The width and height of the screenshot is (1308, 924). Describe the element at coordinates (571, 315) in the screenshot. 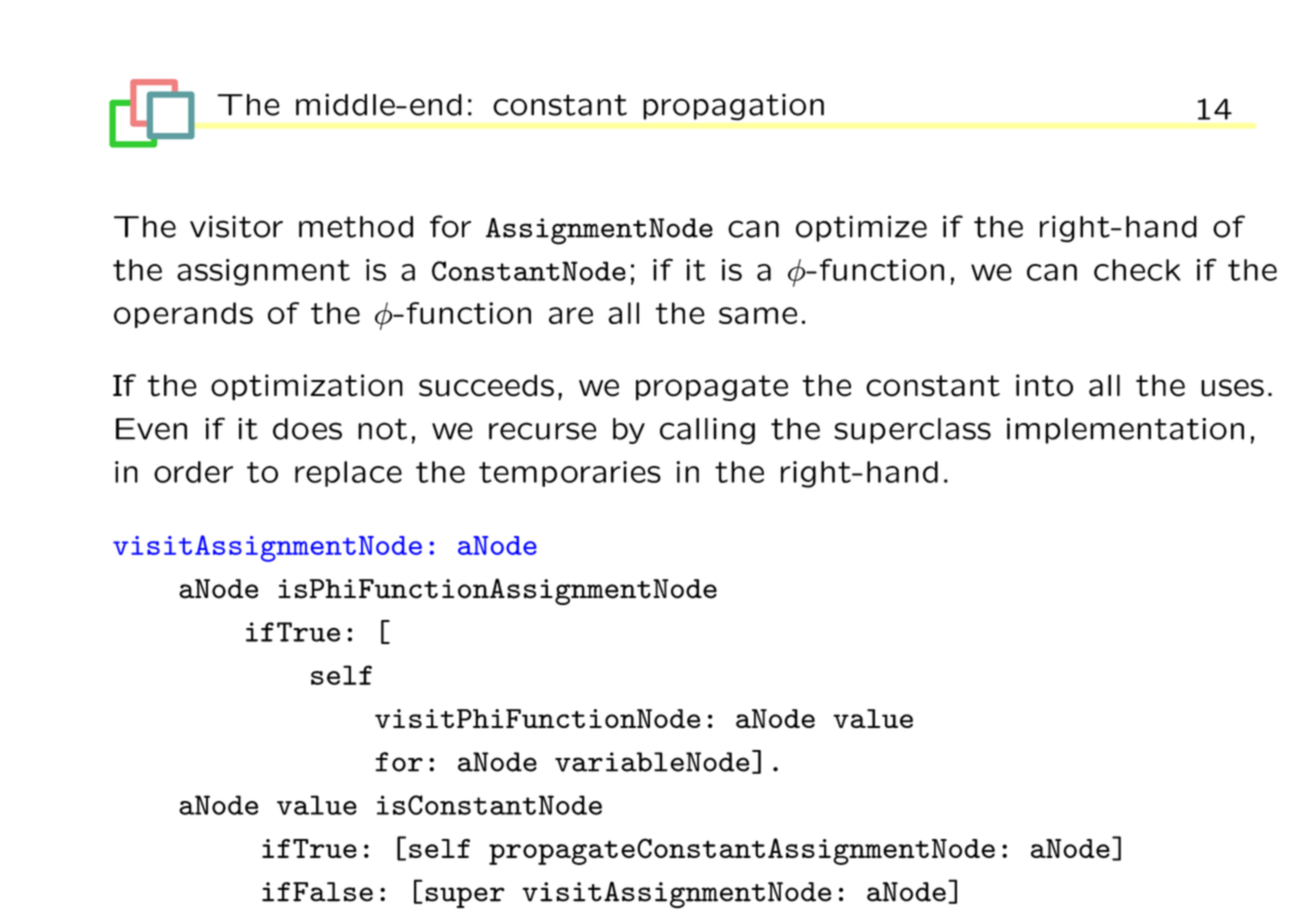

I see `are` at that location.
